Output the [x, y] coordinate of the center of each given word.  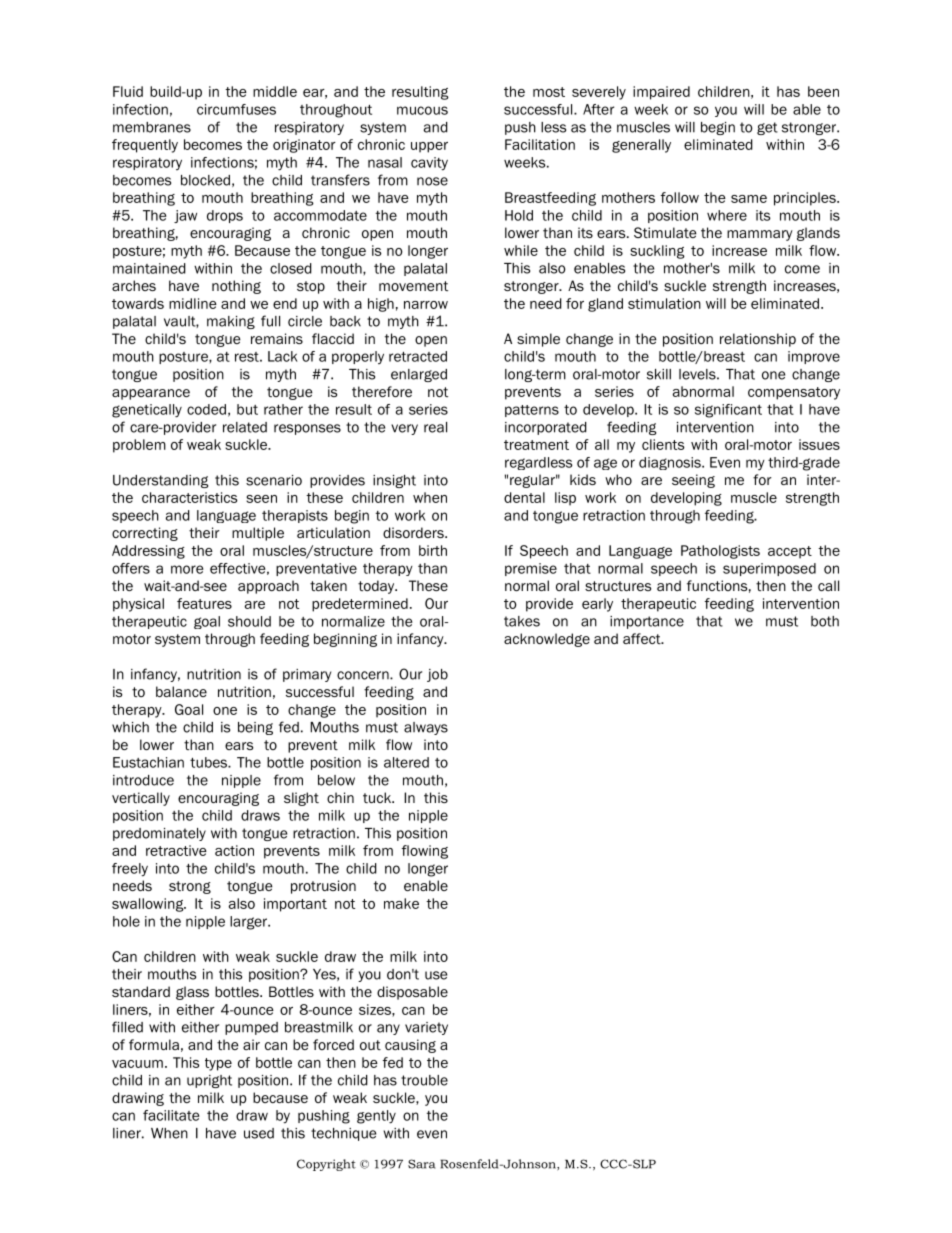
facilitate [171, 1115]
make [401, 903]
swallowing [149, 905]
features [204, 603]
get [767, 128]
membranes [152, 127]
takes [522, 621]
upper [429, 147]
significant [728, 411]
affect [643, 638]
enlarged [419, 375]
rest [248, 357]
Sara [421, 1164]
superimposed [769, 569]
